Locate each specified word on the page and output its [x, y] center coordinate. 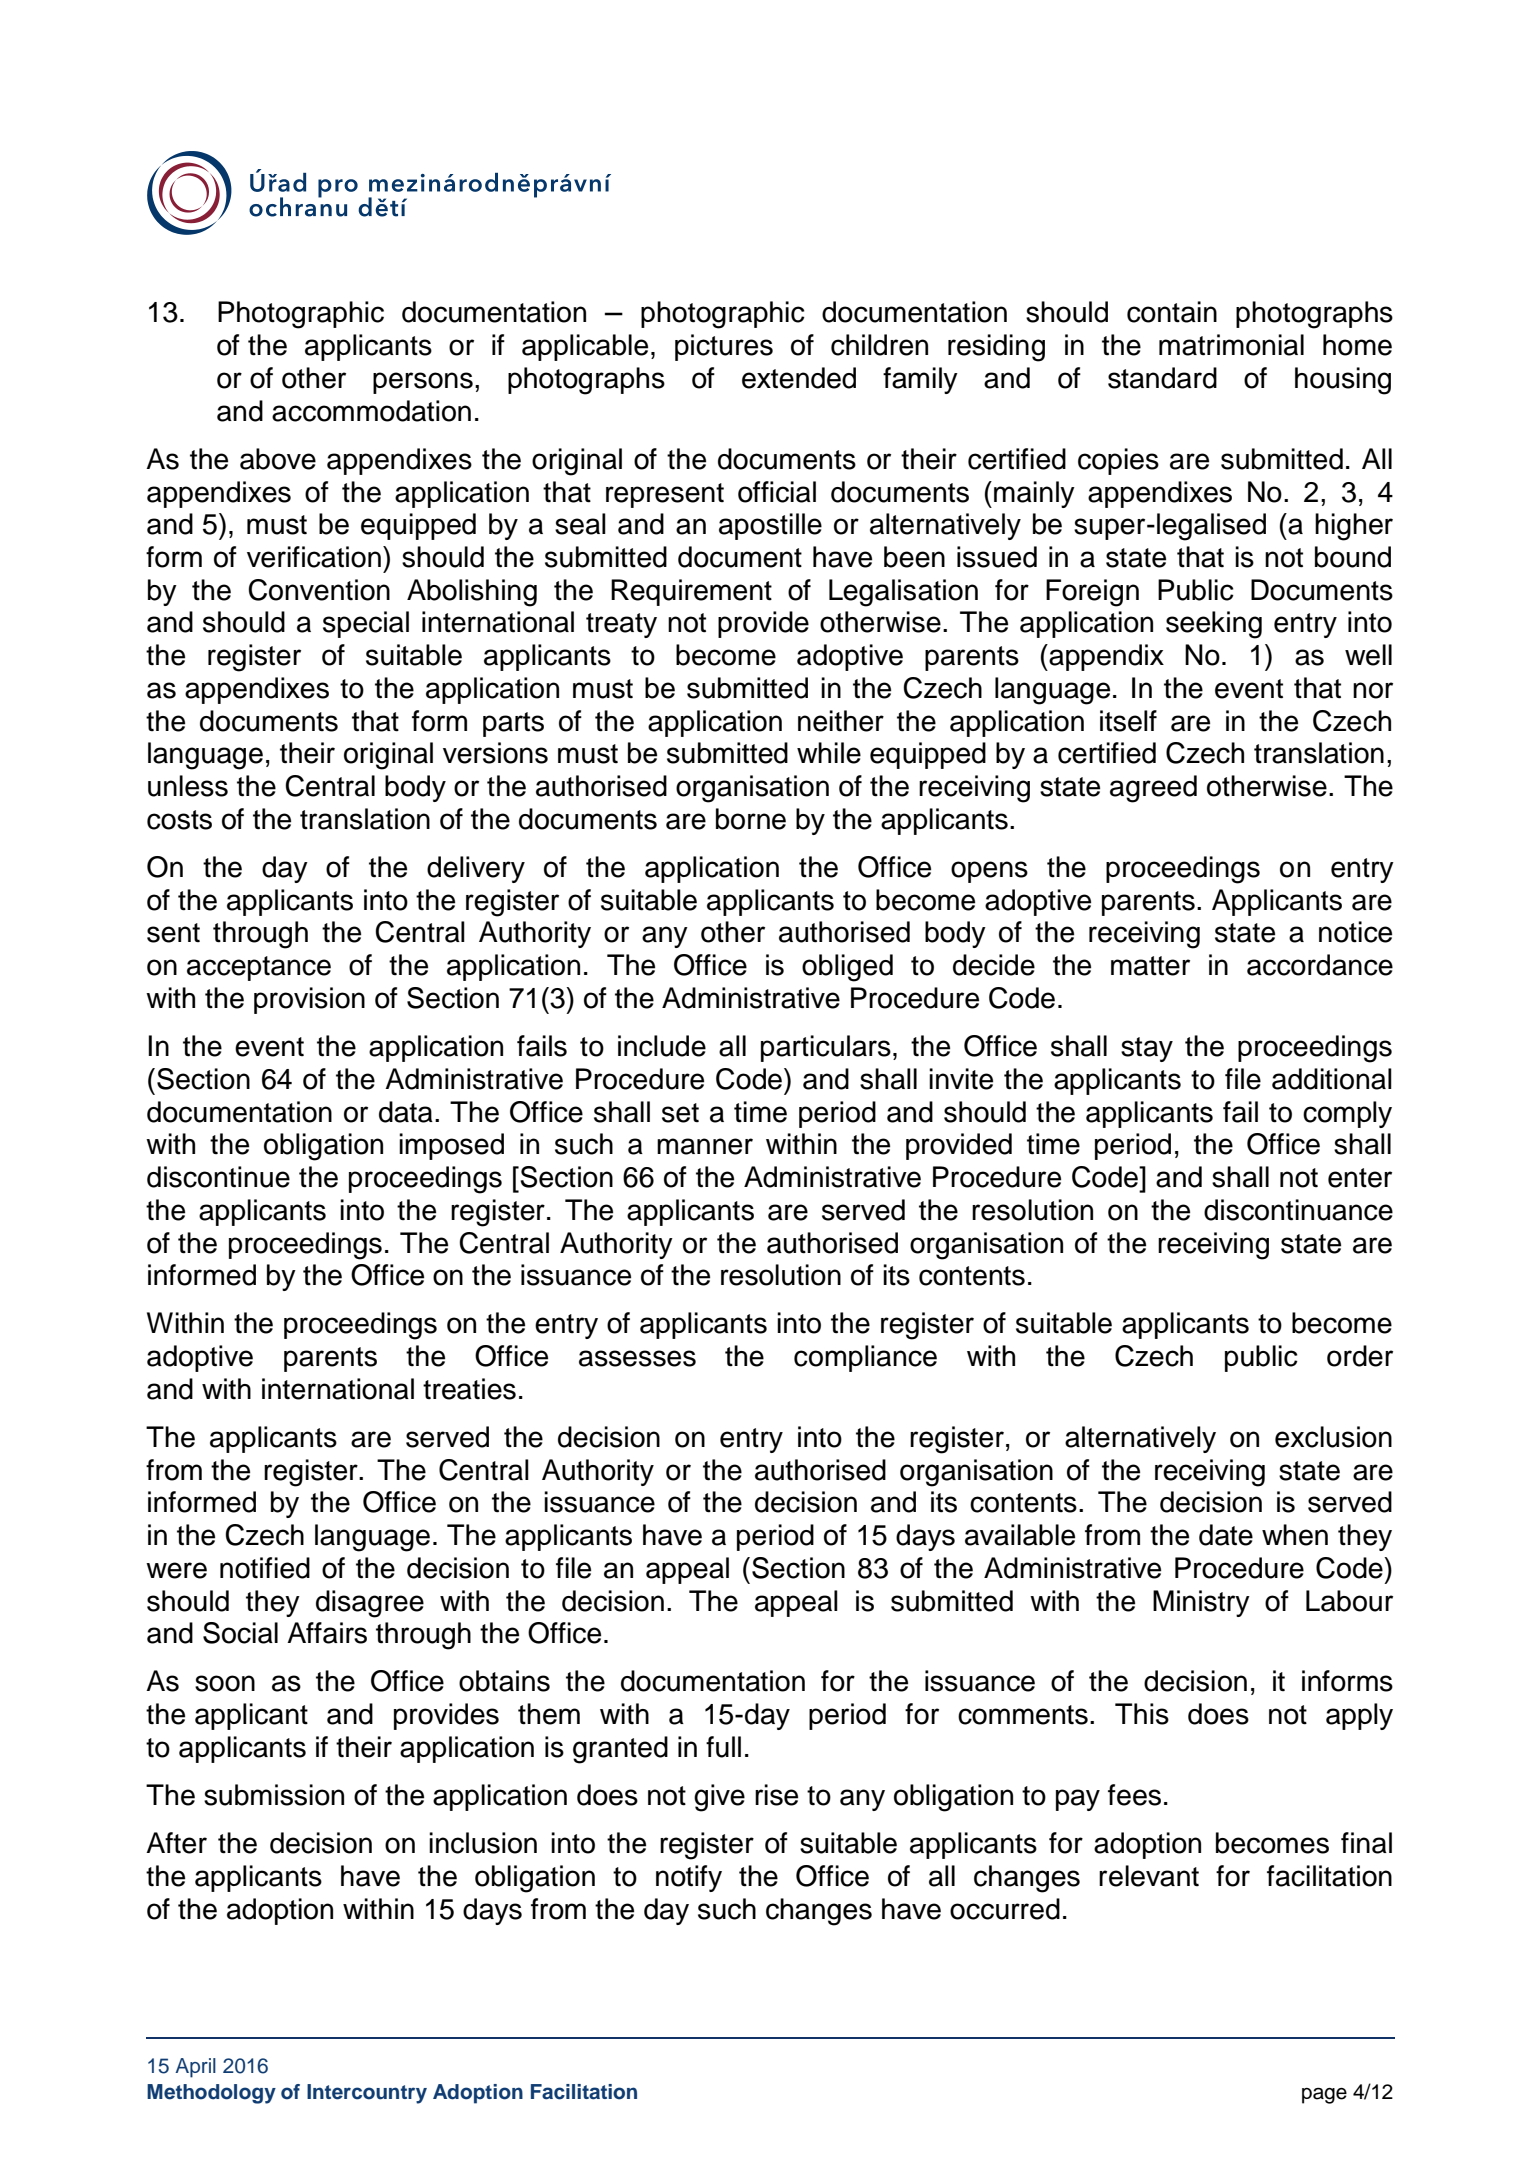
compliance [865, 1358]
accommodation [371, 411]
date [1226, 1535]
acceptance [259, 968]
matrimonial [1231, 345]
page [1324, 2095]
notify [689, 1878]
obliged [847, 968]
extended [799, 378]
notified [265, 1568]
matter [1150, 966]
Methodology [211, 2094]
